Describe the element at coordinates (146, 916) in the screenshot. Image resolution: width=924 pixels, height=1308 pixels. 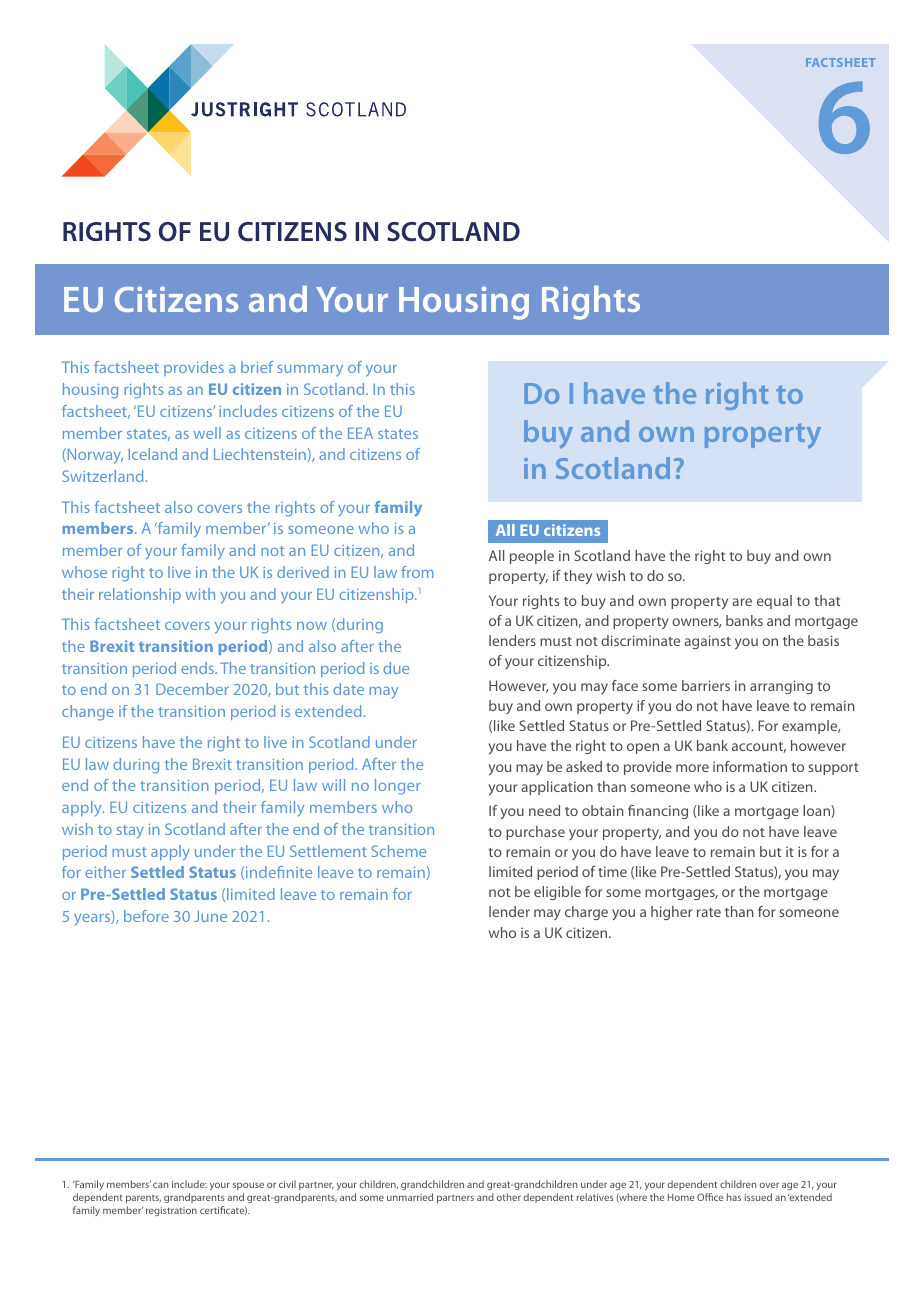
I see `before` at that location.
